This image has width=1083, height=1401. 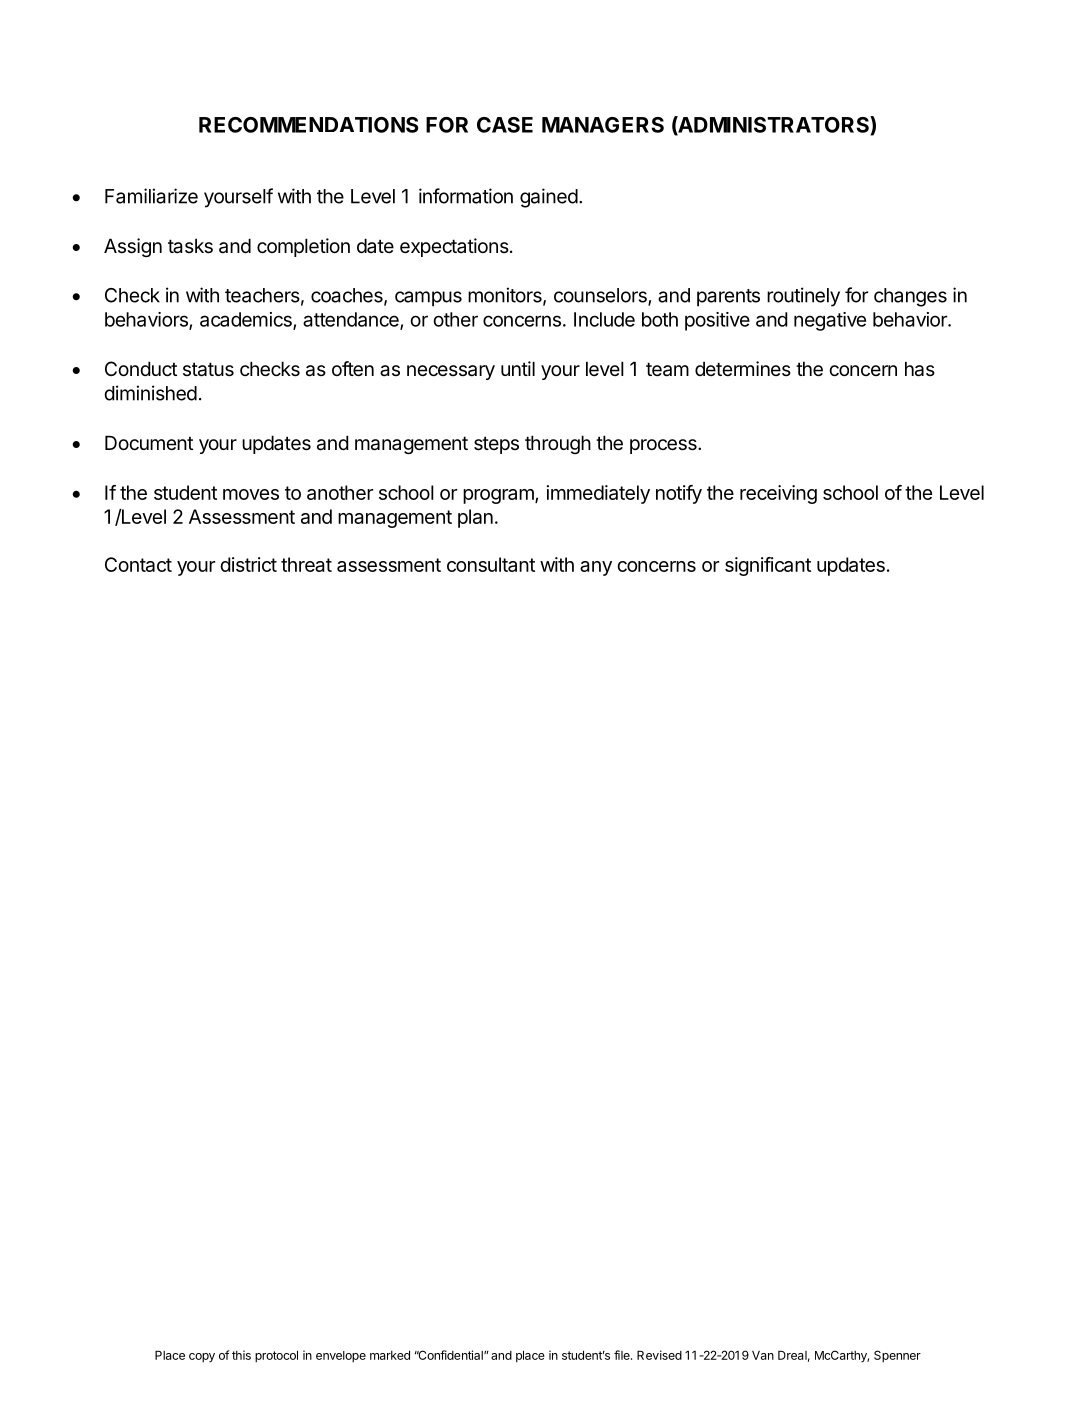 What do you see at coordinates (202, 1358) in the image?
I see `copy` at bounding box center [202, 1358].
